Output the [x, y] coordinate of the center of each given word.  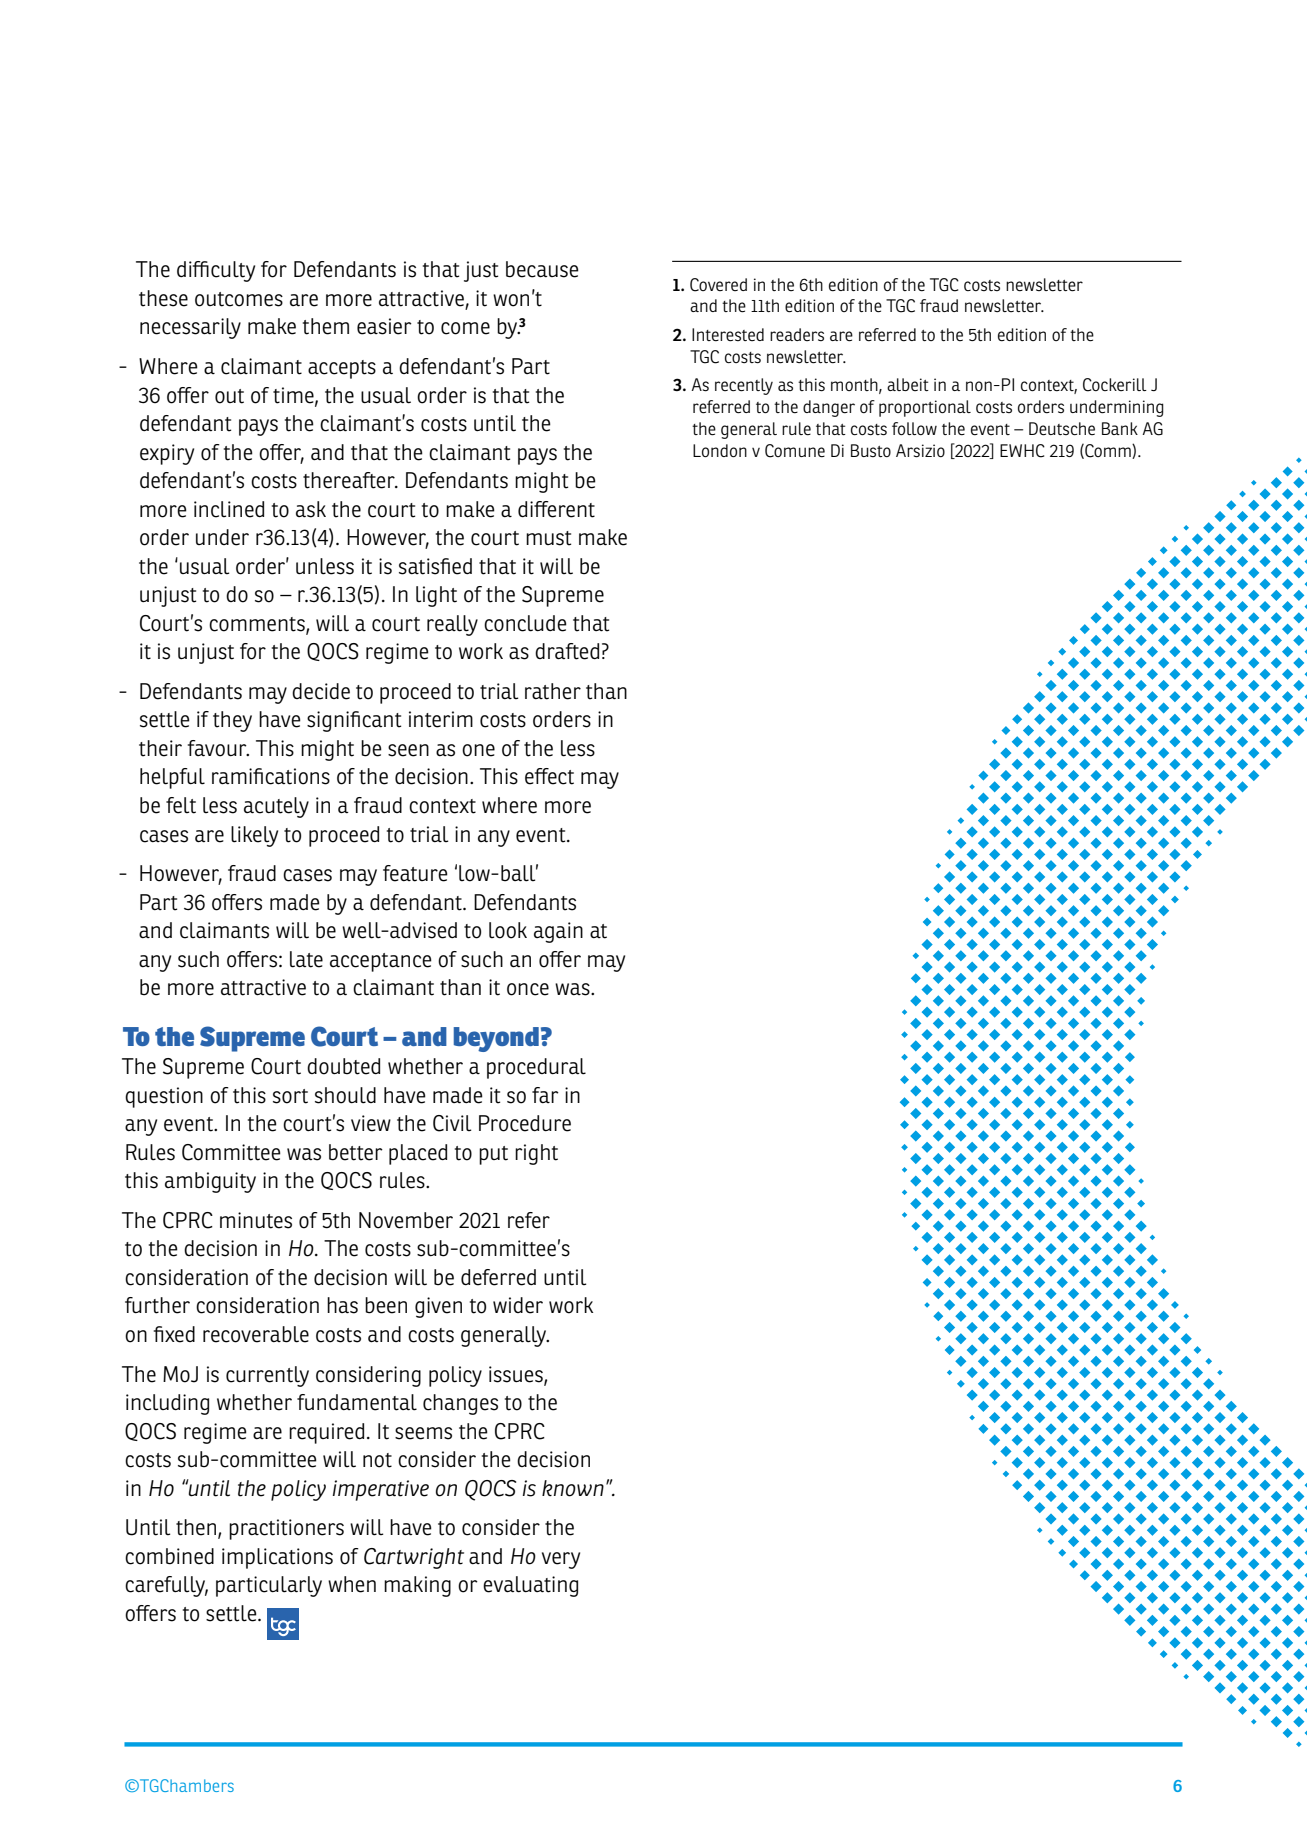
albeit [908, 384]
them [326, 326]
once [528, 989]
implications [277, 1558]
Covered [718, 285]
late [306, 959]
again [558, 932]
